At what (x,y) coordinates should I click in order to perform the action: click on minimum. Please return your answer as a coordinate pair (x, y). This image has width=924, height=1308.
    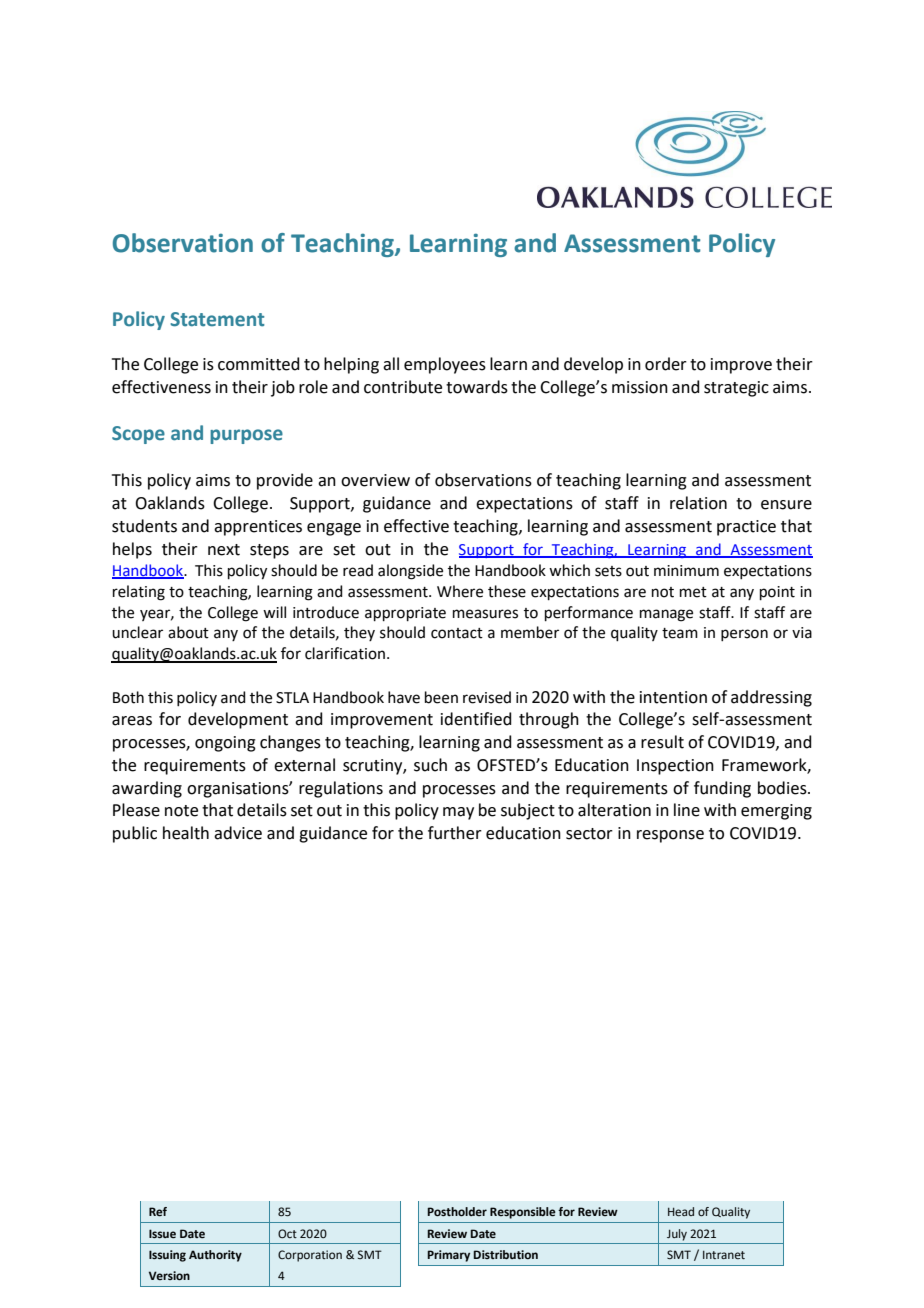
    Looking at the image, I should click on (686, 571).
